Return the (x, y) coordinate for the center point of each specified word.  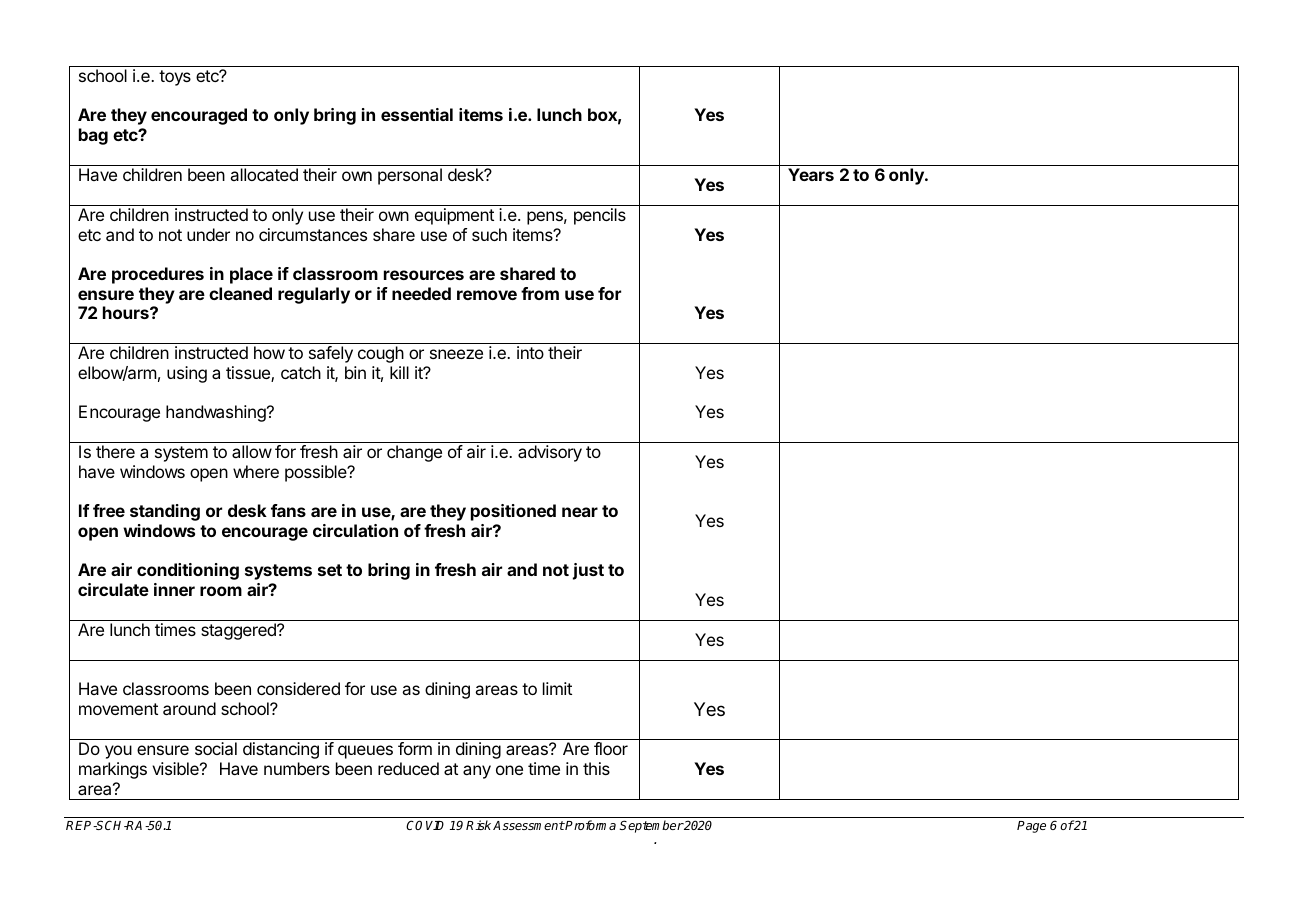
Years (811, 174)
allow (252, 451)
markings (113, 770)
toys (175, 78)
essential (417, 114)
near (580, 512)
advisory (550, 453)
